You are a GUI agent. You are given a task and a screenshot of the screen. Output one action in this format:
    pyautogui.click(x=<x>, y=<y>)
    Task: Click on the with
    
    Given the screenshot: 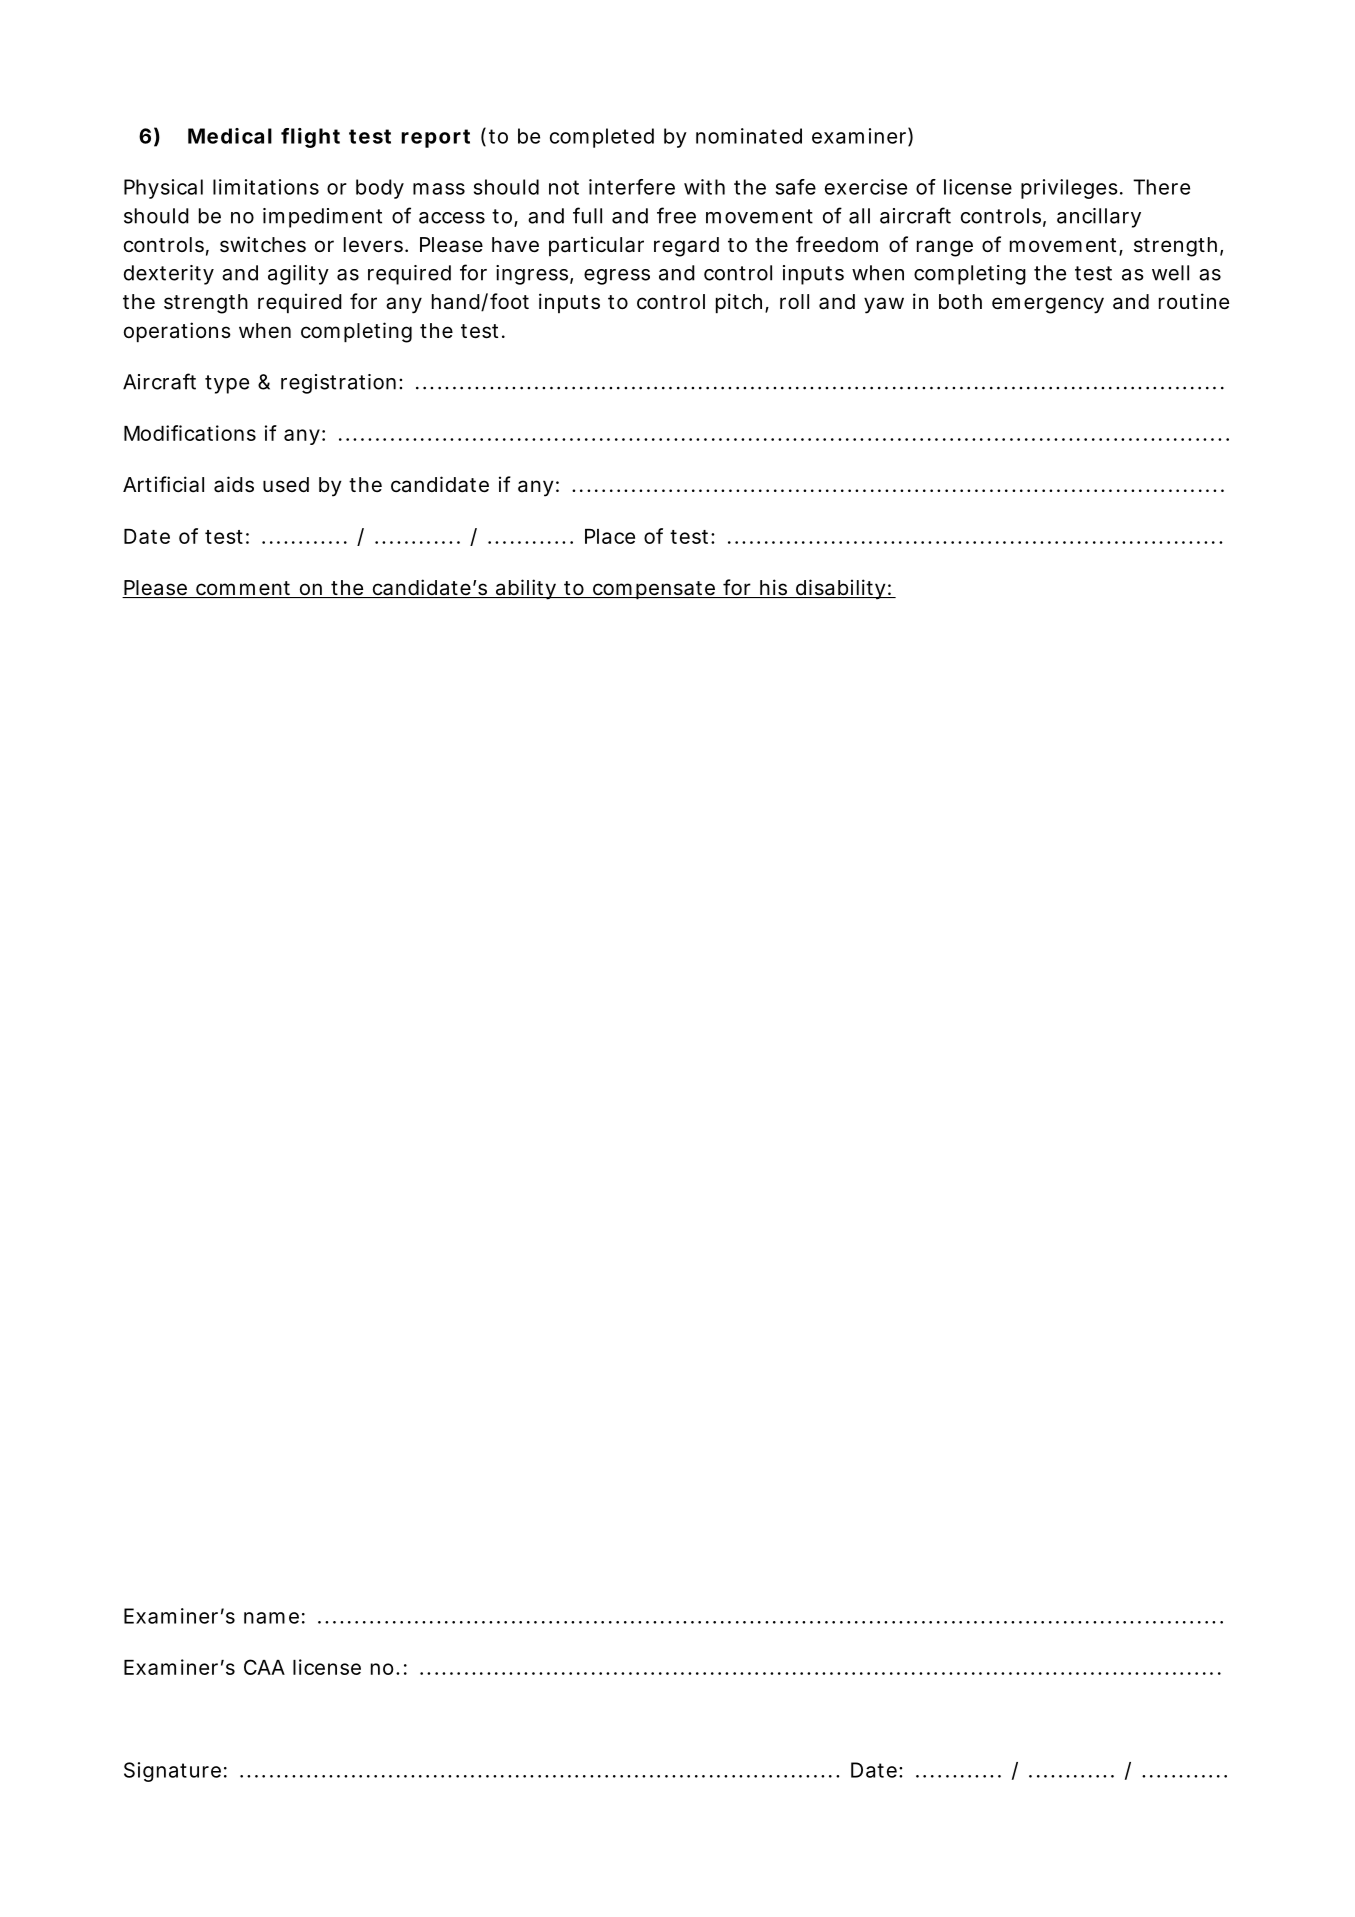 What is the action you would take?
    pyautogui.click(x=704, y=187)
